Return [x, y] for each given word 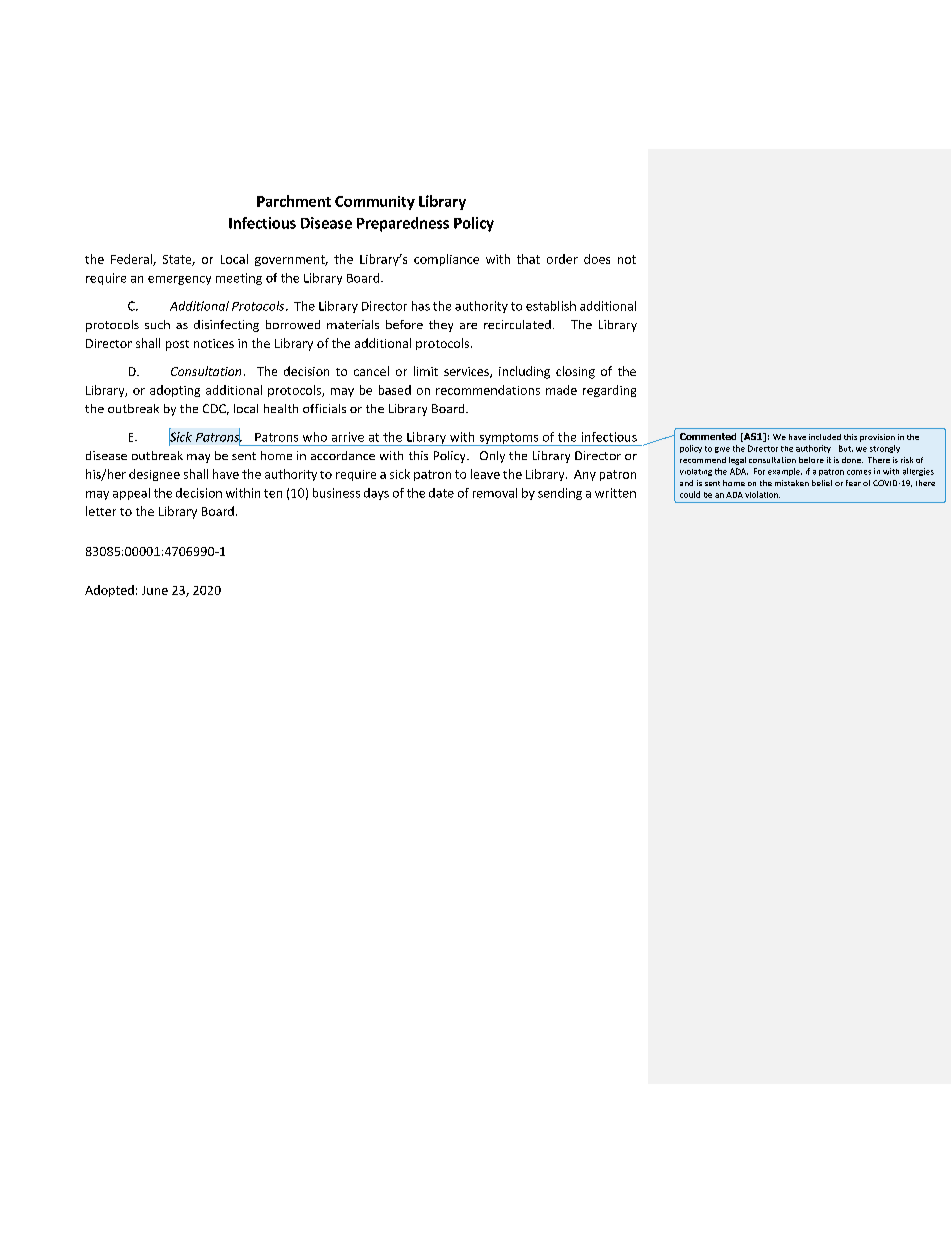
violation [762, 494]
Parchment [294, 201]
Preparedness [403, 224]
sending [560, 494]
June [155, 590]
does [597, 259]
